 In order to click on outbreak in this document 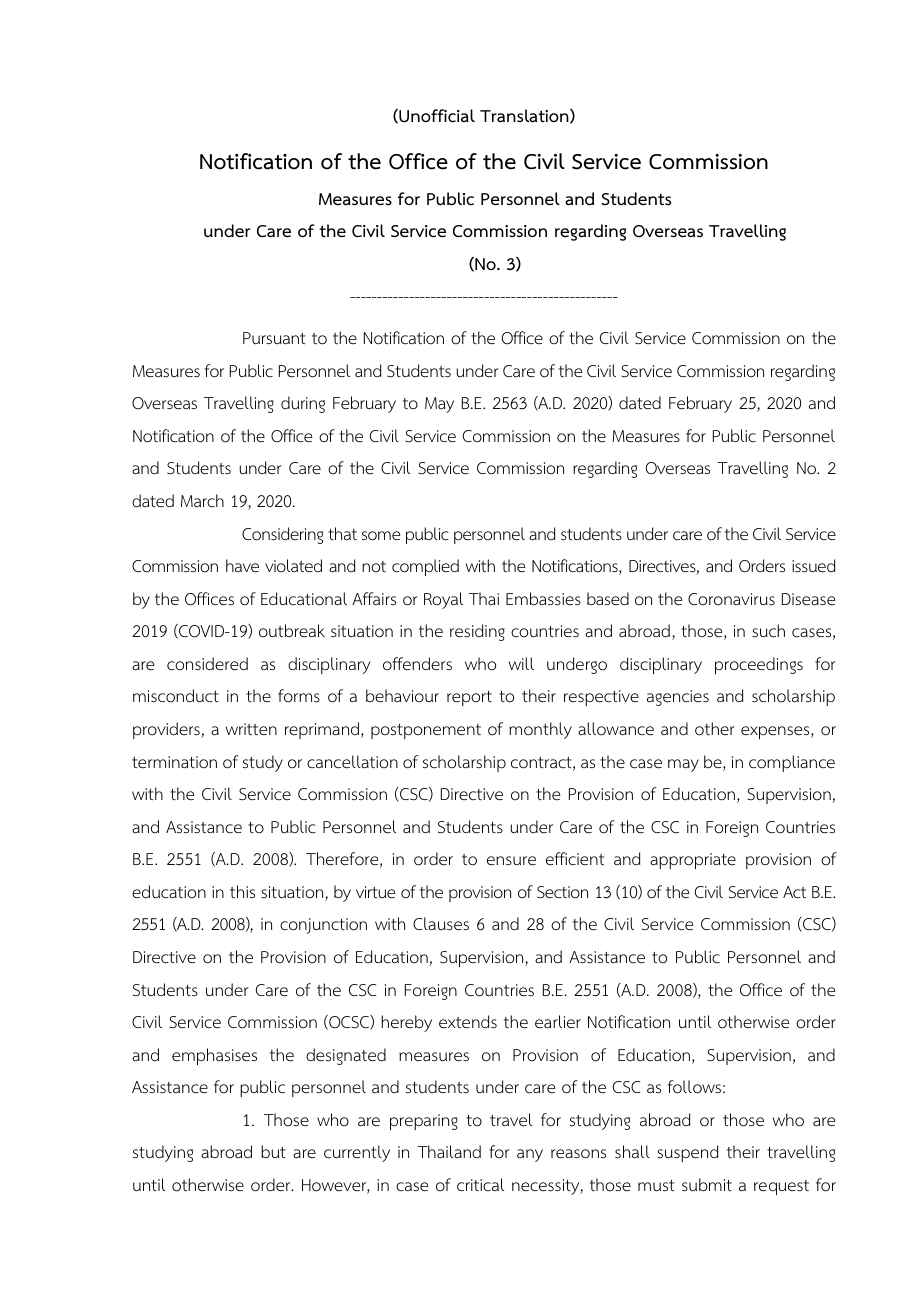, I will do `click(292, 631)`.
